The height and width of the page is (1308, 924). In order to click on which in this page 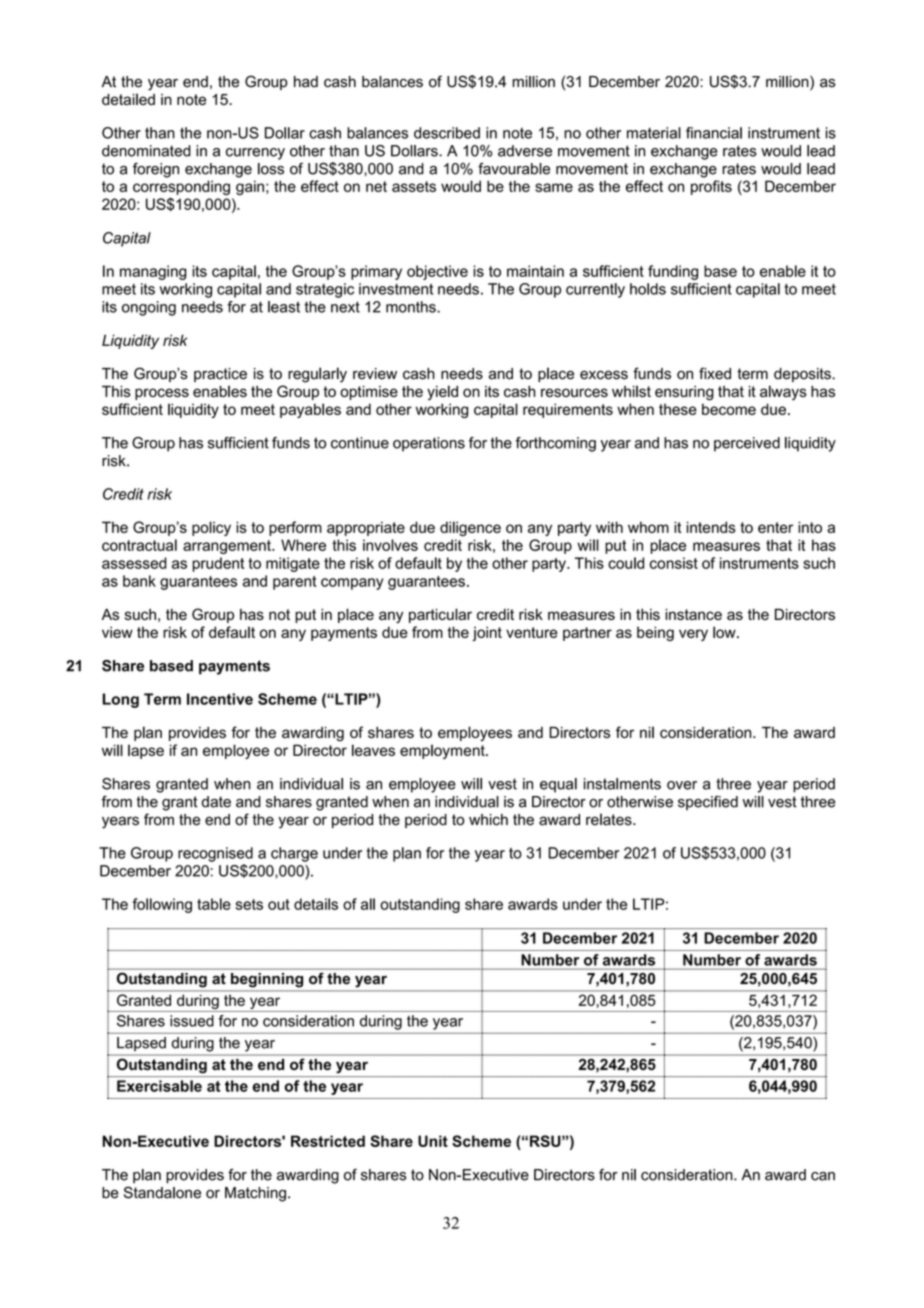, I will do `click(488, 820)`.
